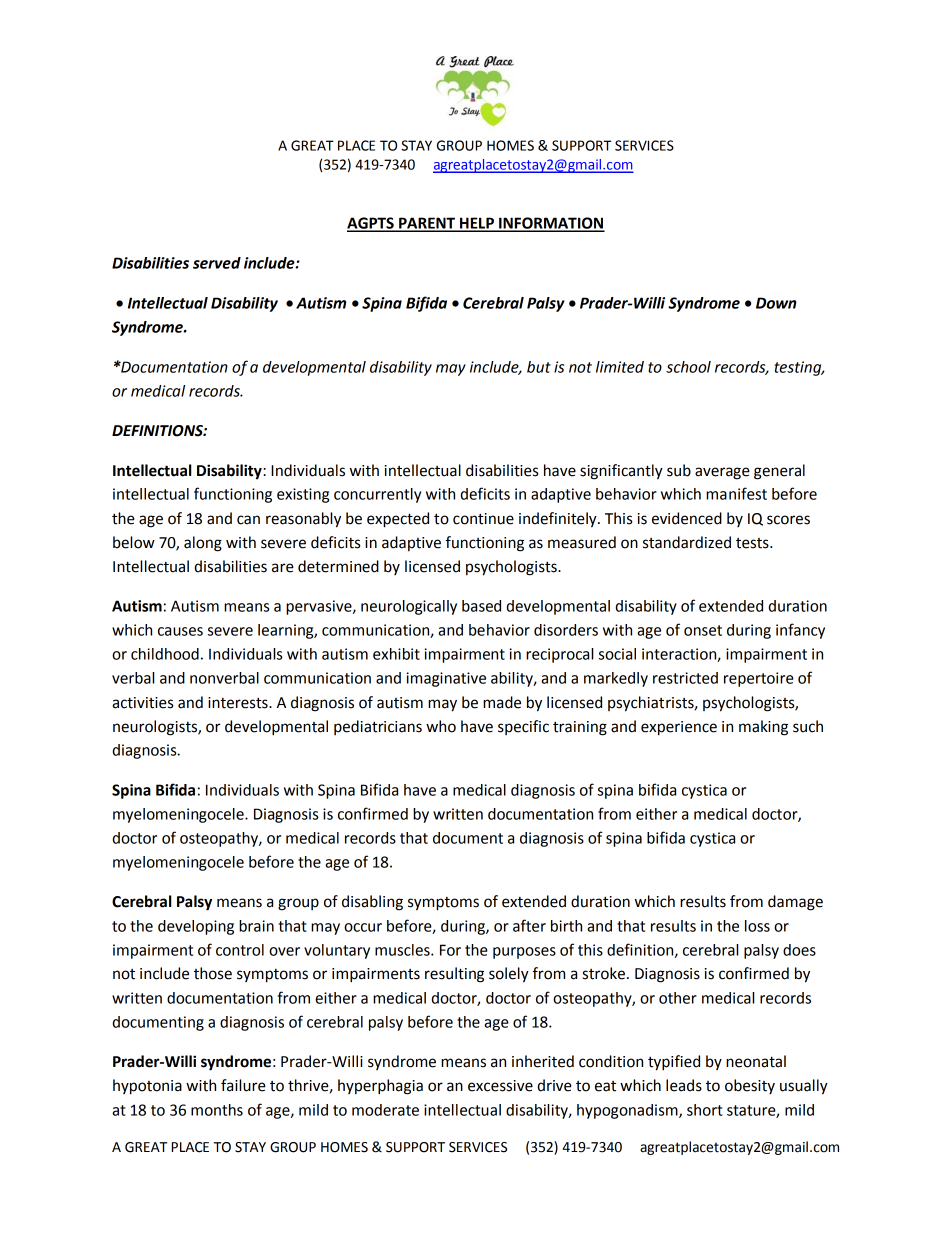  I want to click on excessive, so click(500, 1086).
